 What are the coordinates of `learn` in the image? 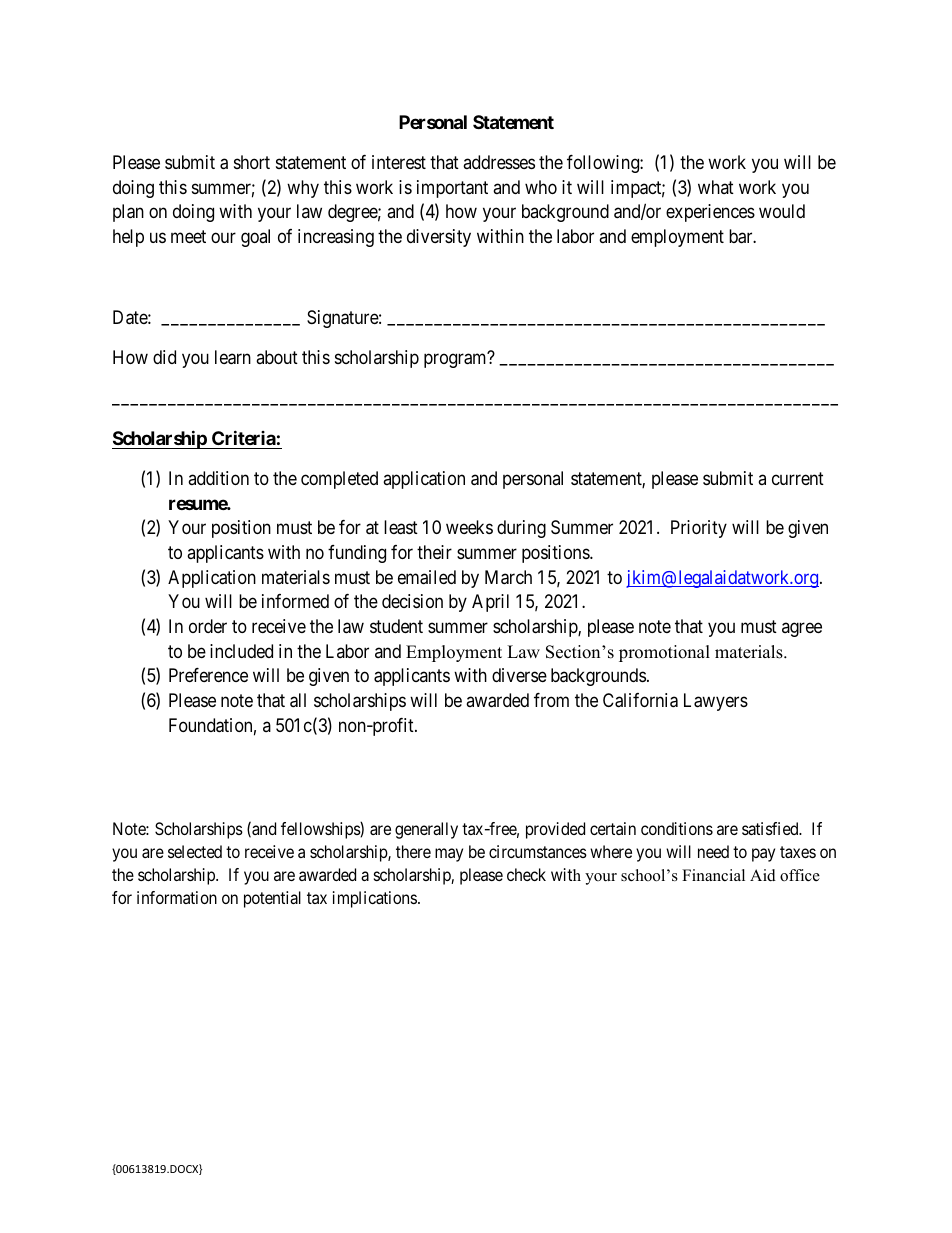 It's located at (233, 357).
